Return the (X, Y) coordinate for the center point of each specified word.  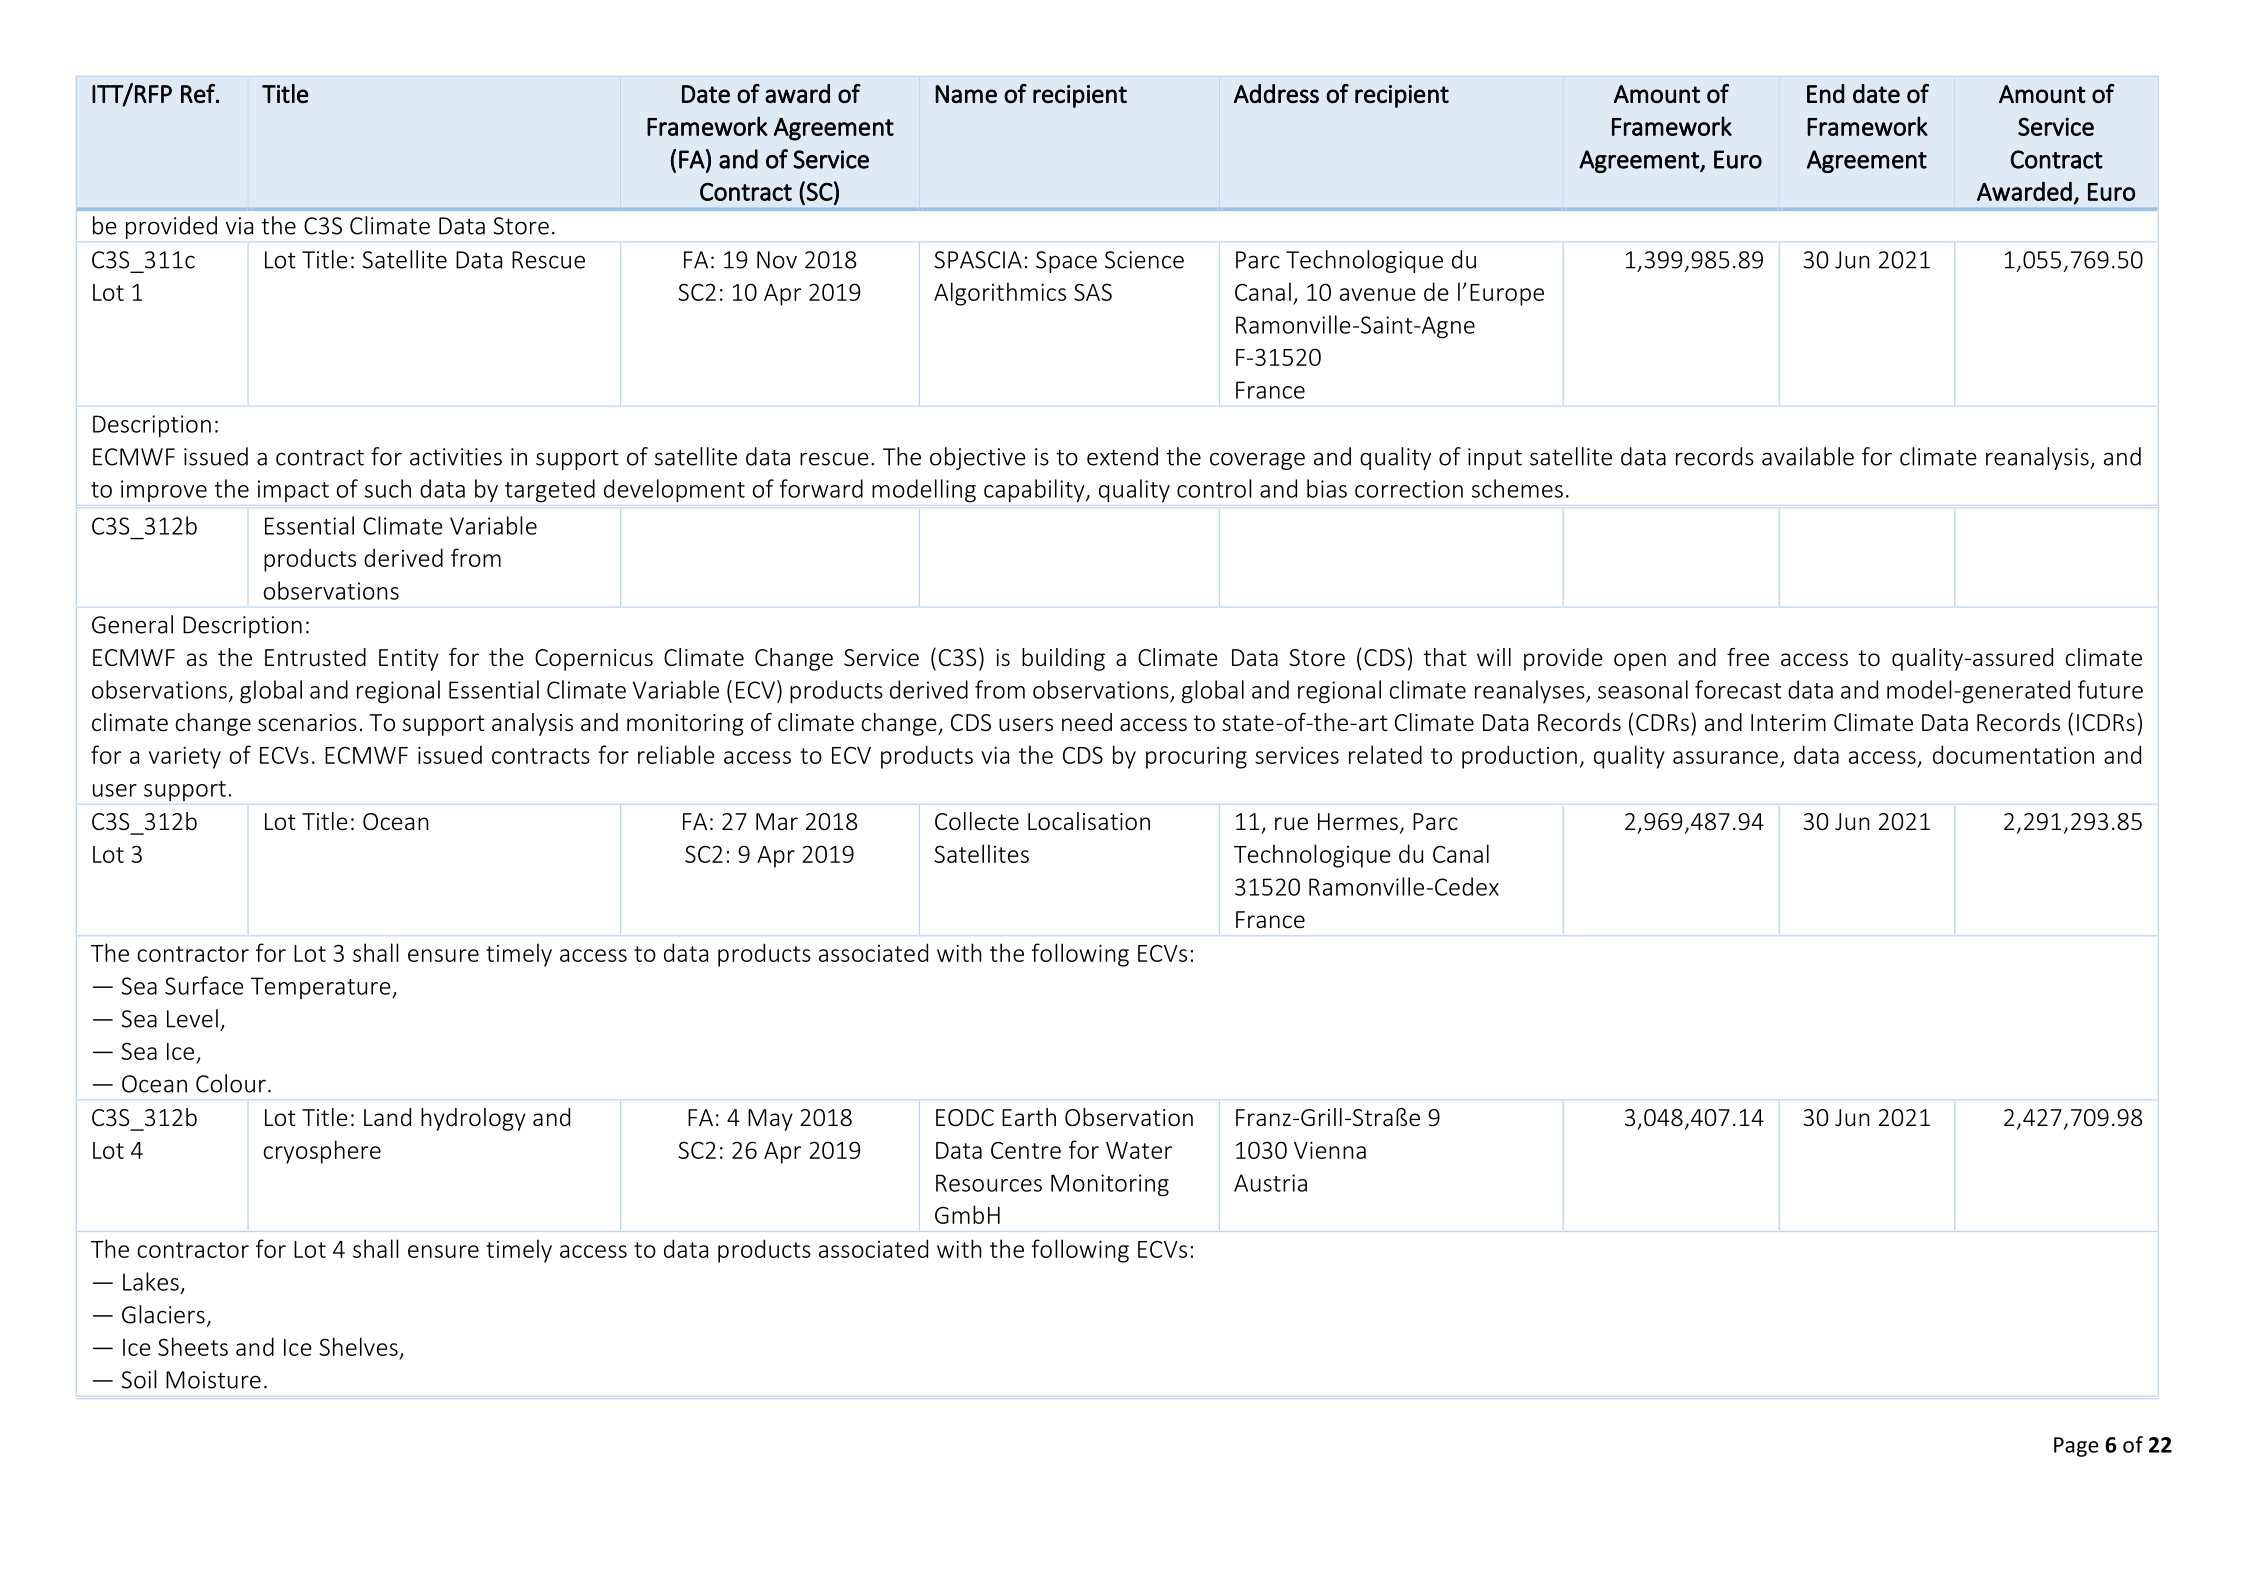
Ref (199, 93)
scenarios (307, 723)
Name (966, 94)
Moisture (213, 1380)
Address (1276, 93)
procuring (1196, 757)
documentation (2013, 754)
